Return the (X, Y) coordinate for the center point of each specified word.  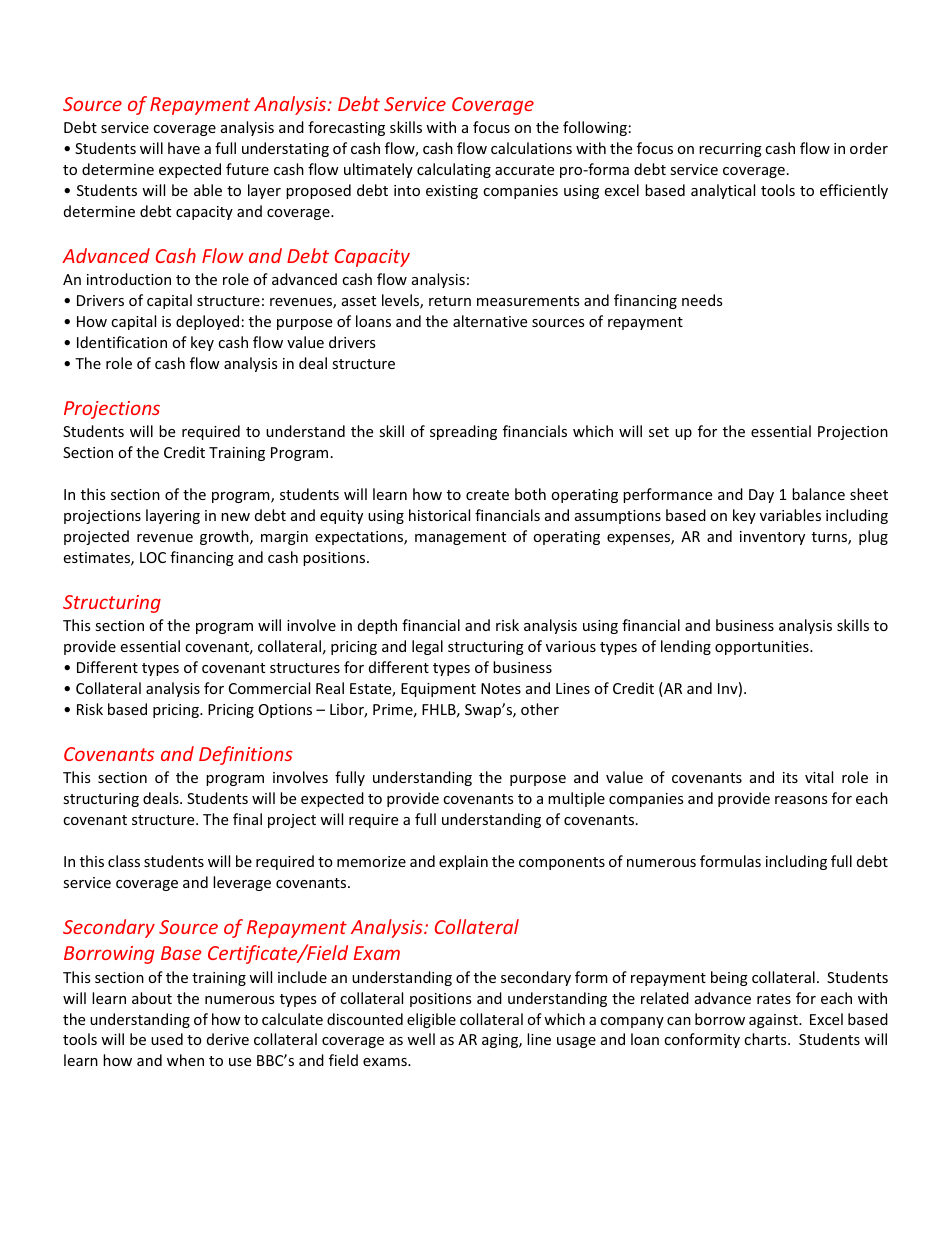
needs (702, 300)
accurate (524, 170)
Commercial (269, 688)
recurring (730, 150)
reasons (801, 800)
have (184, 148)
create (487, 495)
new (235, 517)
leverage (242, 883)
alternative (490, 321)
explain (463, 862)
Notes (501, 688)
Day (761, 496)
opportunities (763, 648)
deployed (207, 322)
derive (228, 1039)
